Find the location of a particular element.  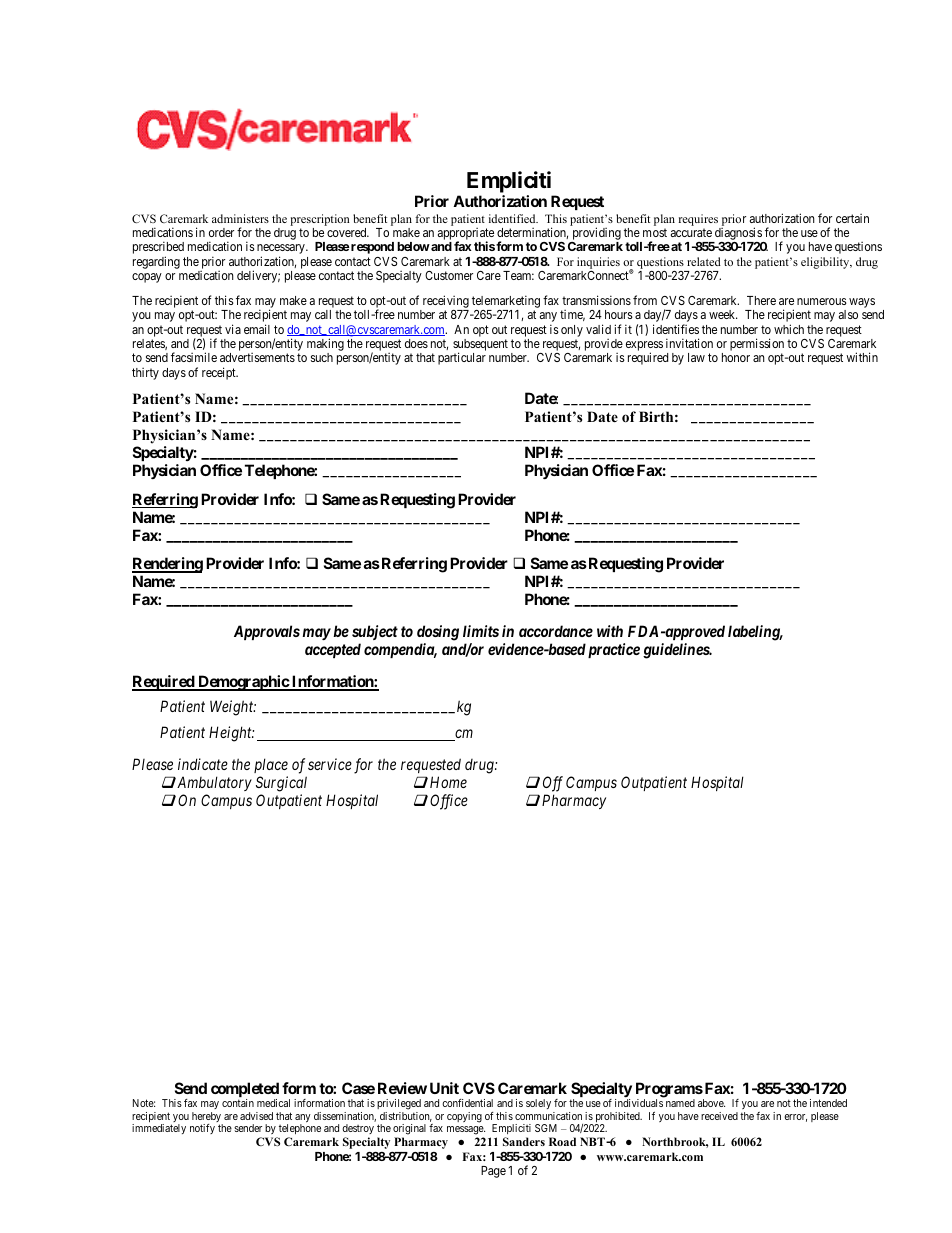

Sanders is located at coordinates (524, 1141).
